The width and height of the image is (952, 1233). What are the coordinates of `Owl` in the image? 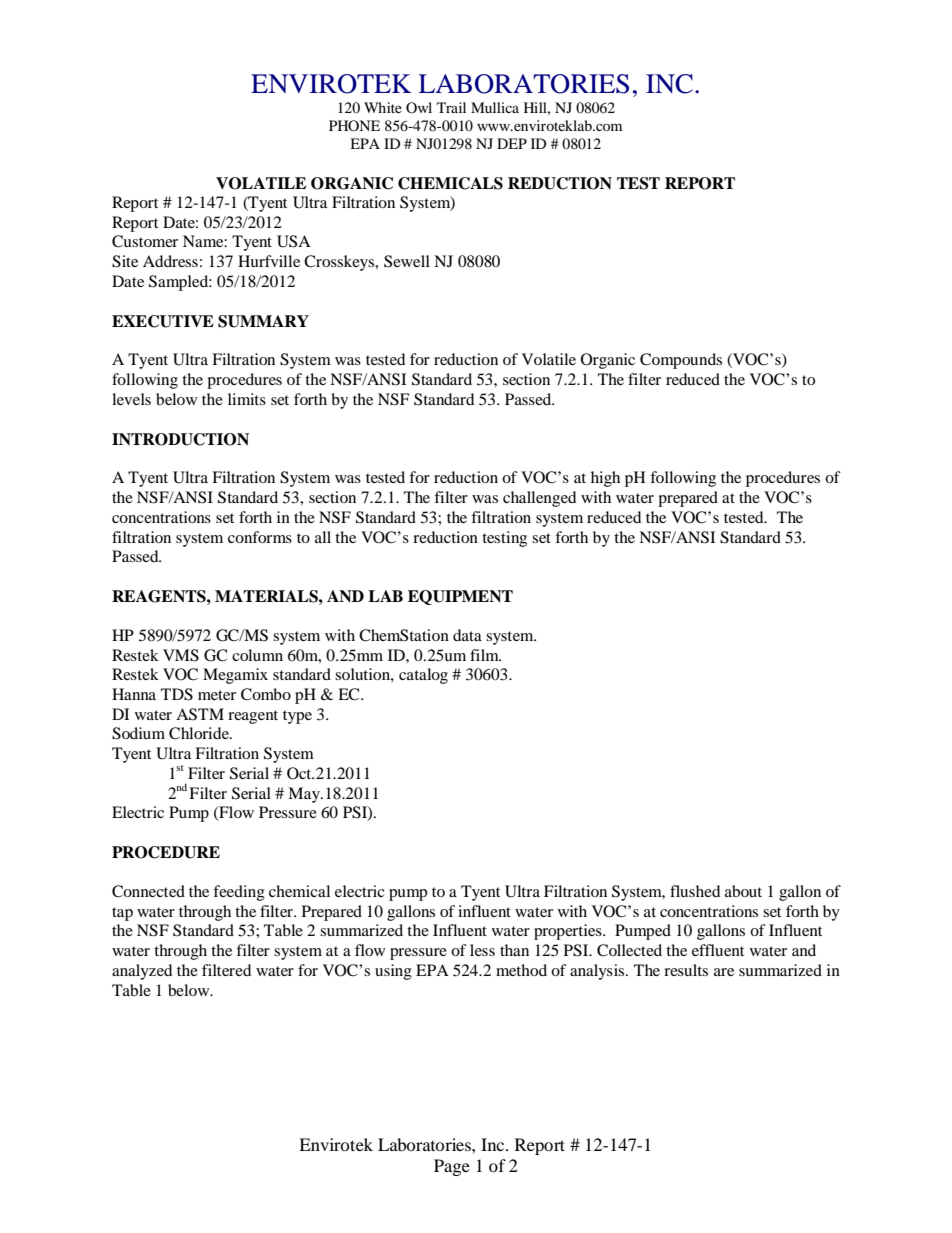 It's located at (419, 107).
